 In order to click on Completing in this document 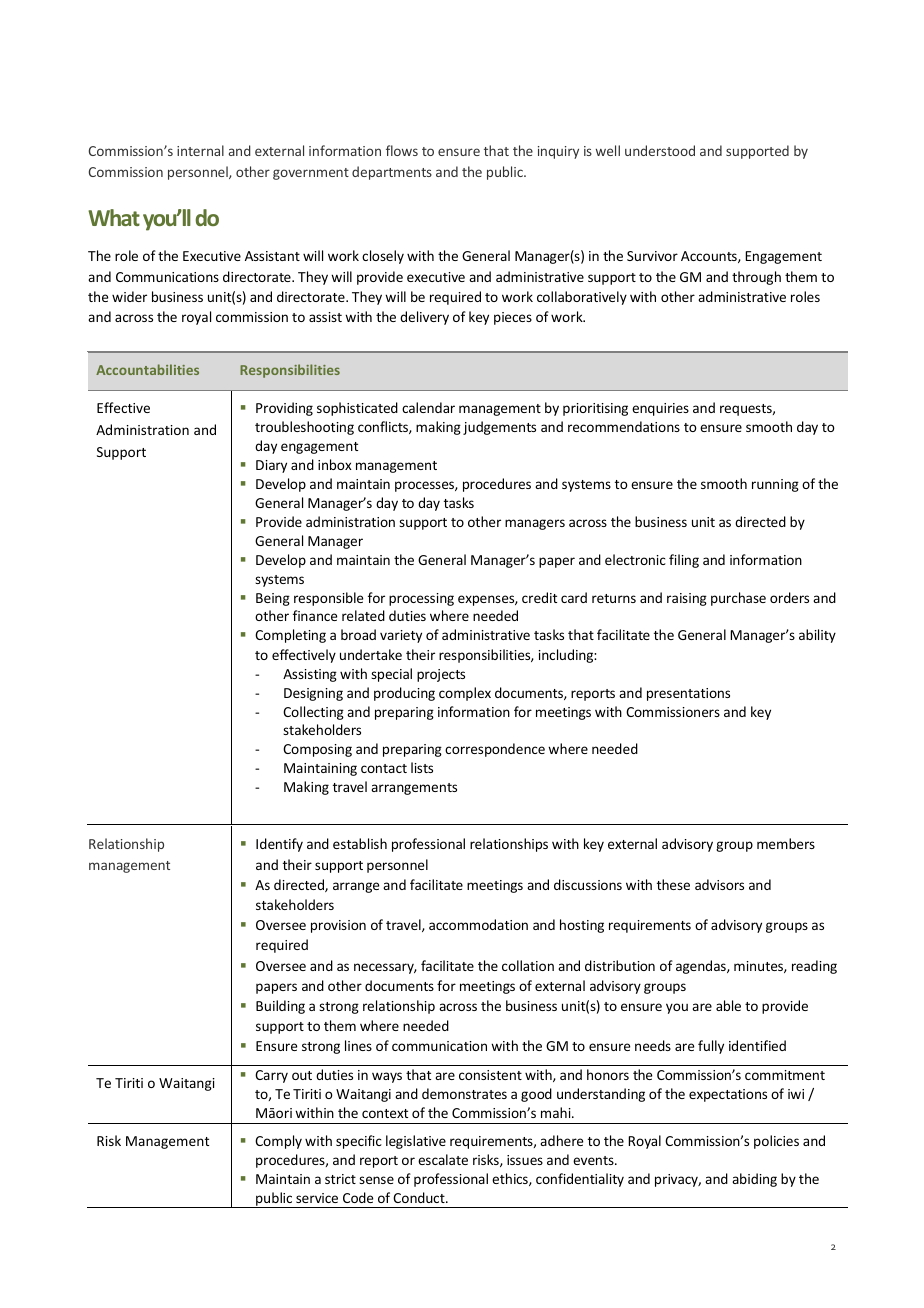, I will do `click(290, 636)`.
